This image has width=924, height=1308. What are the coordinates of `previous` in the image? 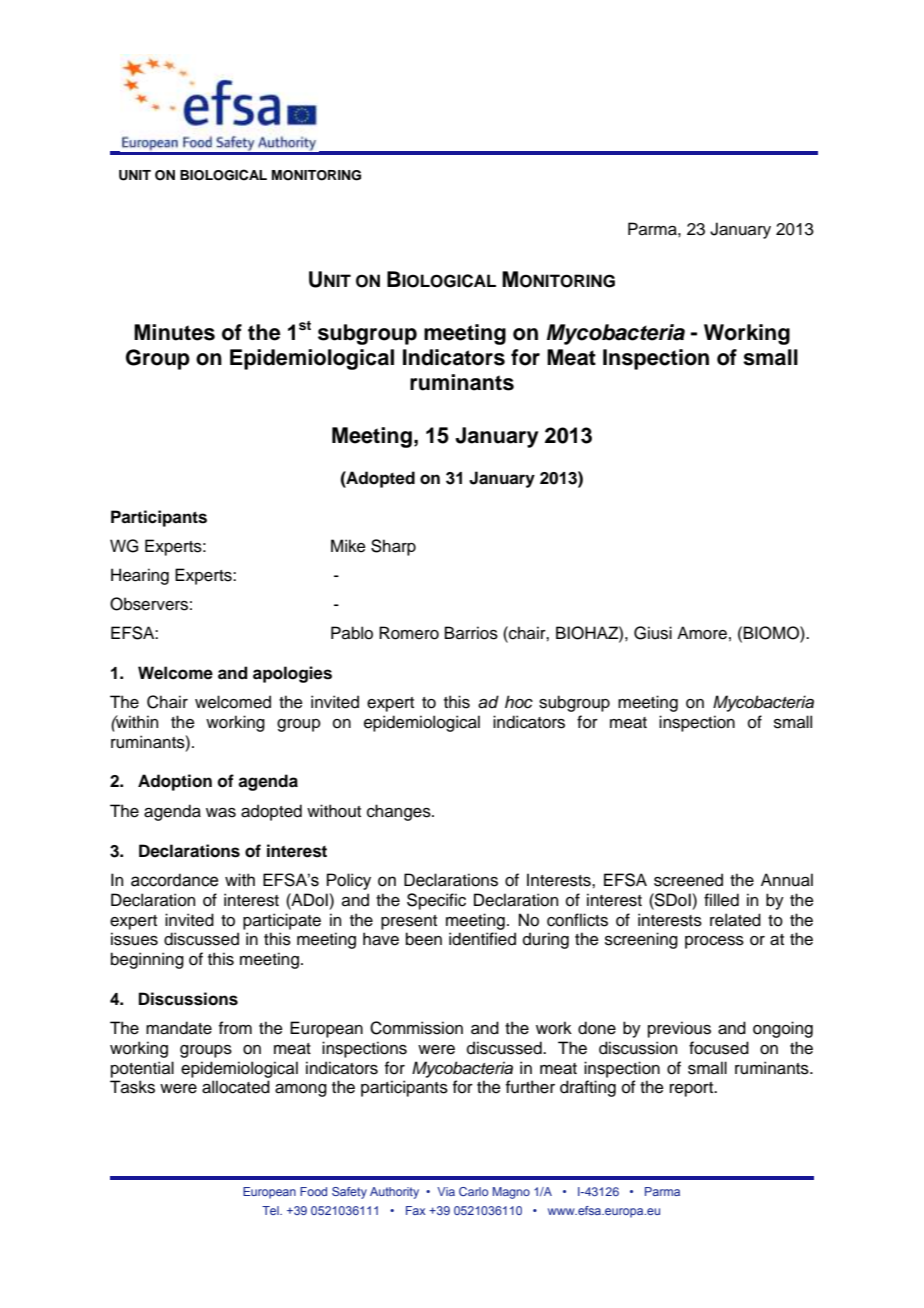 It's located at (679, 1029).
